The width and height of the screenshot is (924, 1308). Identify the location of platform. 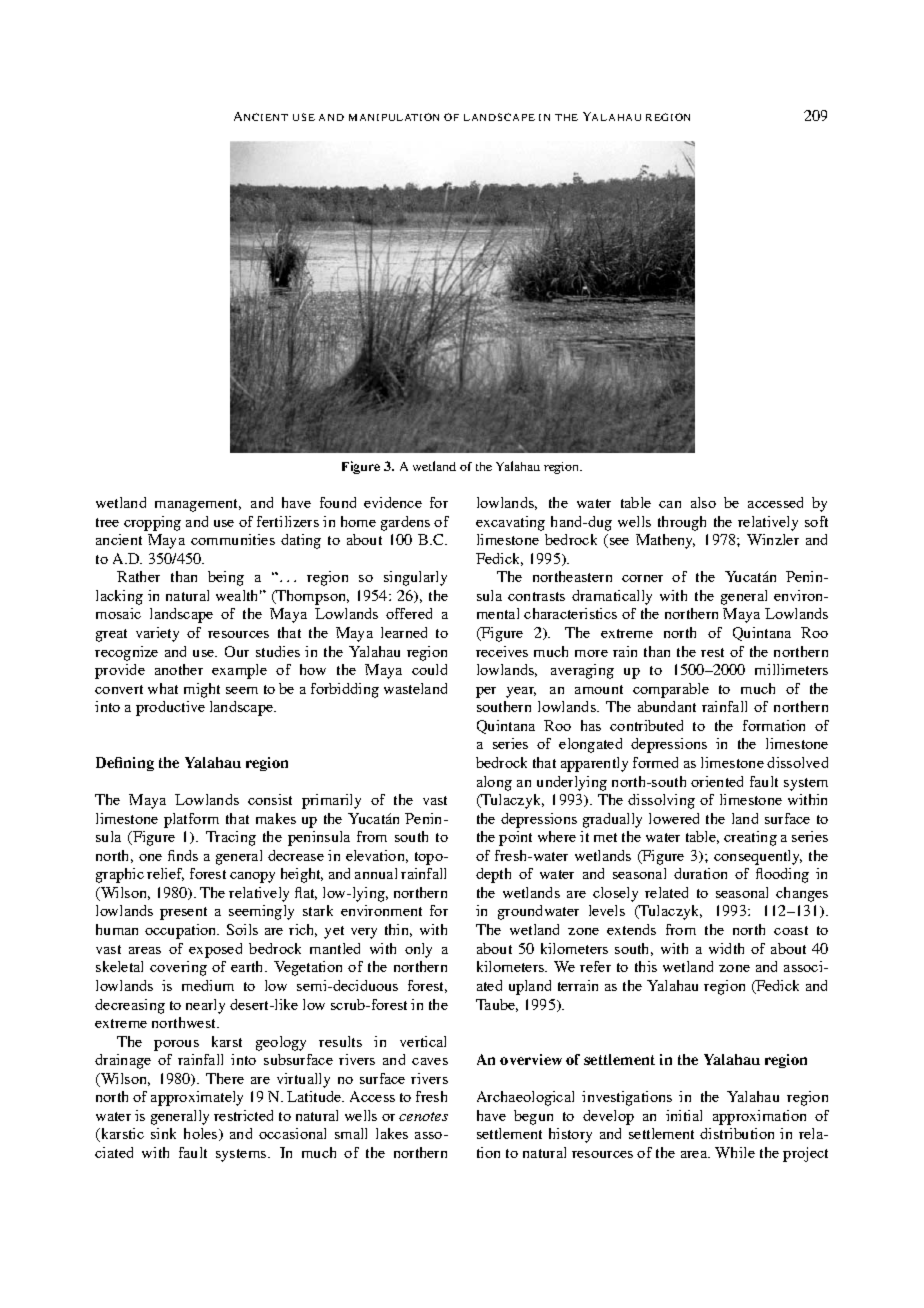
(191, 820).
